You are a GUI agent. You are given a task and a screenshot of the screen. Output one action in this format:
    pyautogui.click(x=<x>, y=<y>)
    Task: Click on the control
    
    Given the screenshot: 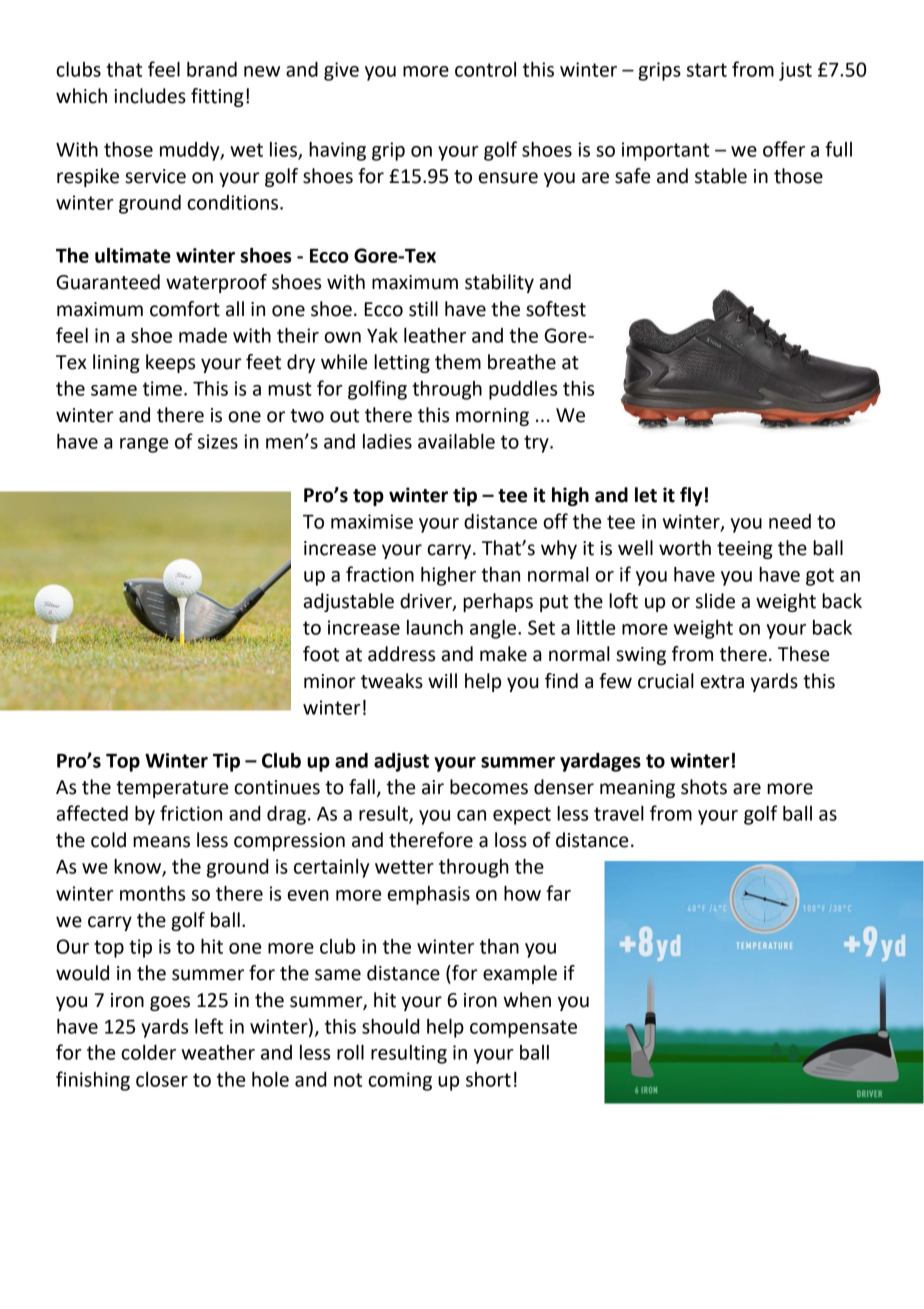 What is the action you would take?
    pyautogui.click(x=485, y=69)
